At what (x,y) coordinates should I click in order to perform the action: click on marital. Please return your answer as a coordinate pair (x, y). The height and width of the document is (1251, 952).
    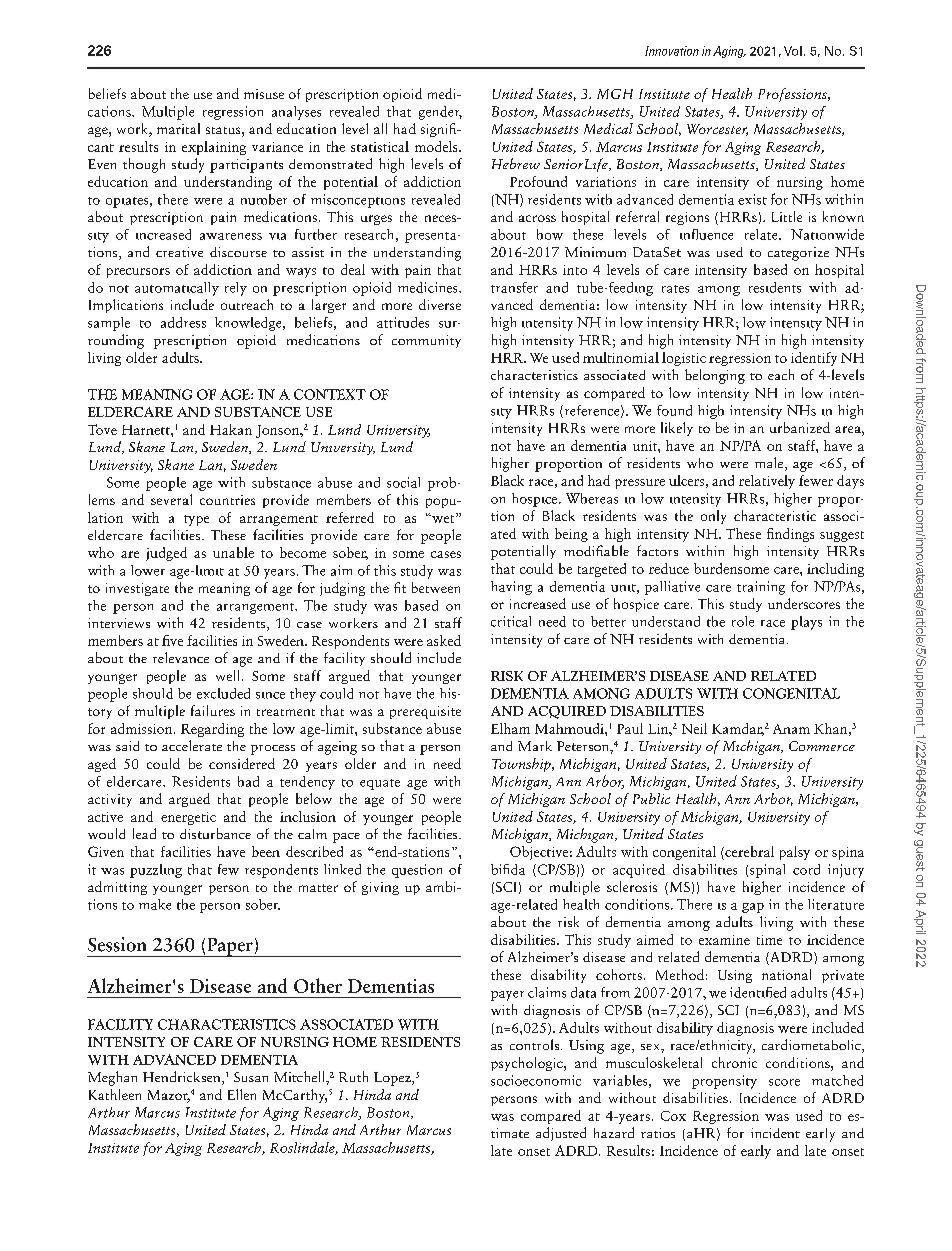
    Looking at the image, I should click on (178, 128).
